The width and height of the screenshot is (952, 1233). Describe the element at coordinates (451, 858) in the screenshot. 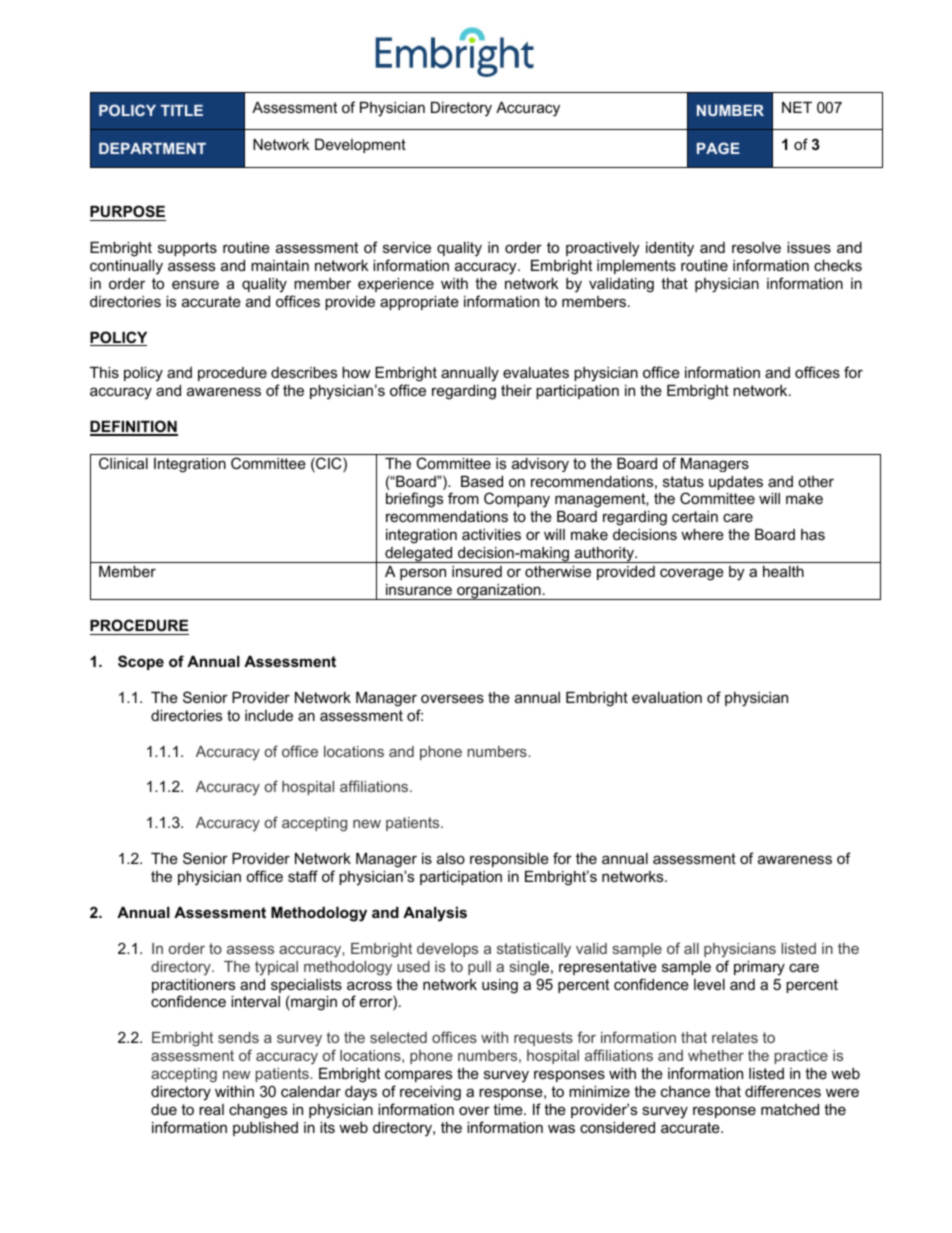

I see `also` at that location.
